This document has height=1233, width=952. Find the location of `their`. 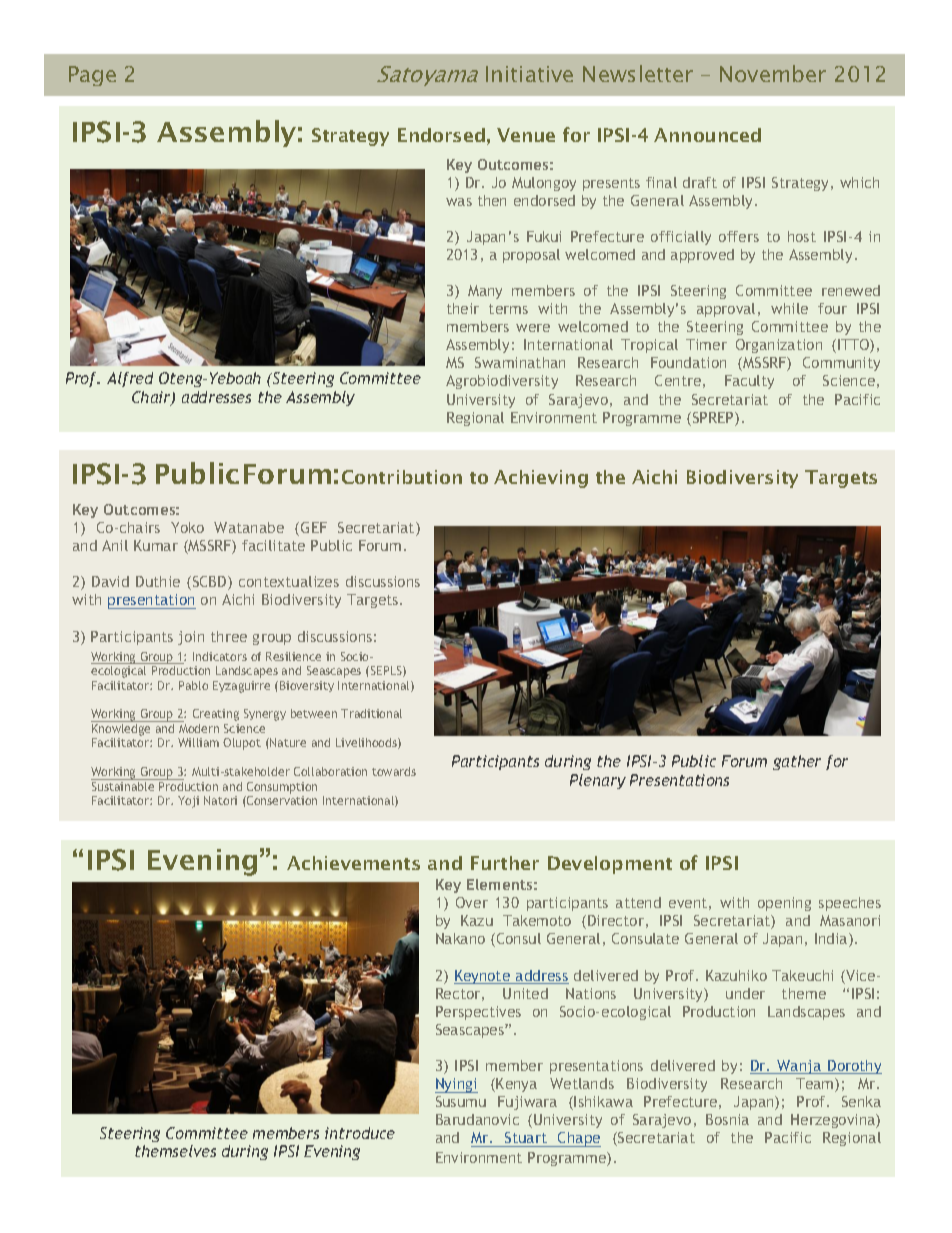

their is located at coordinates (463, 308).
